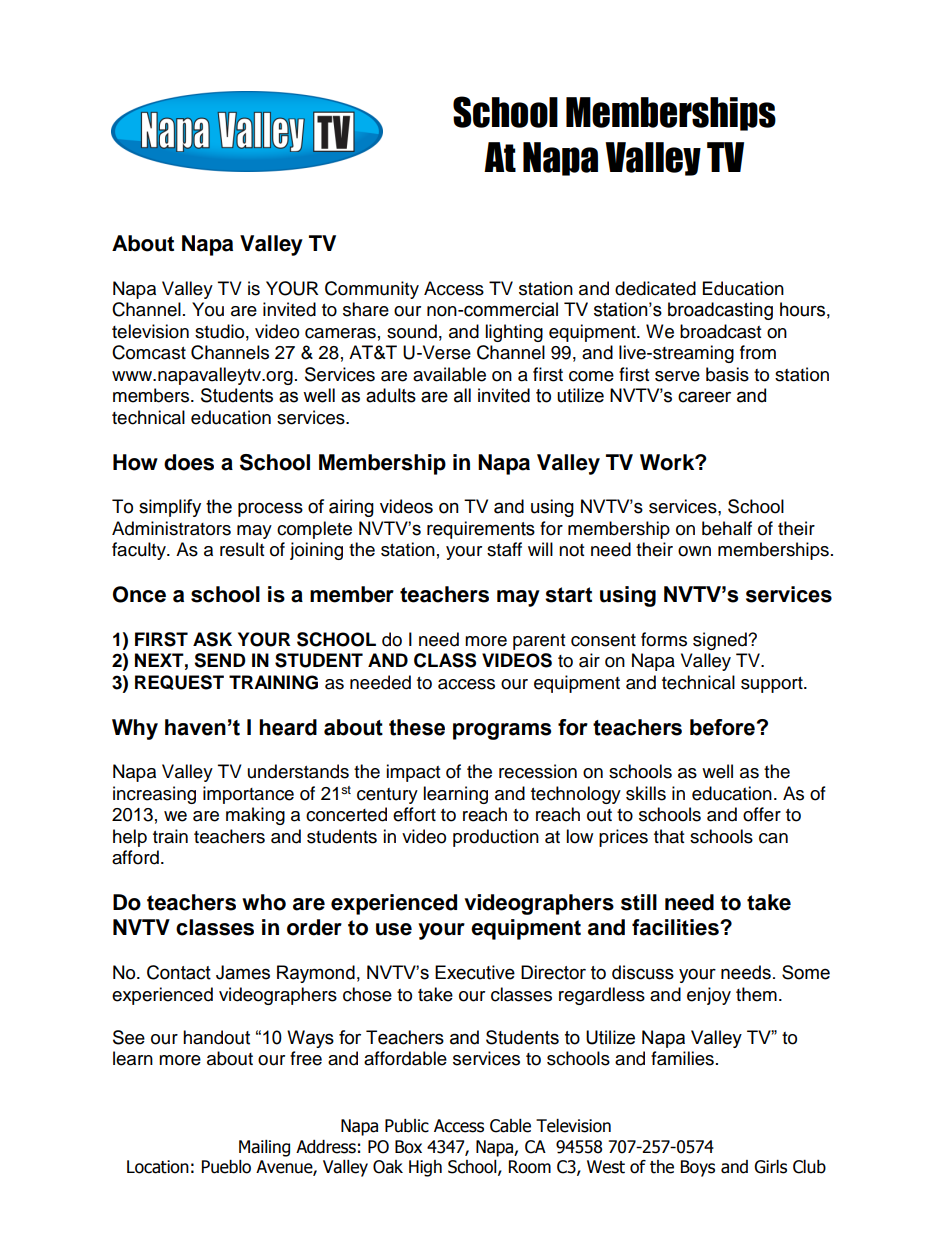 The width and height of the document is (952, 1233). Describe the element at coordinates (475, 972) in the document. I see `Executive` at that location.
